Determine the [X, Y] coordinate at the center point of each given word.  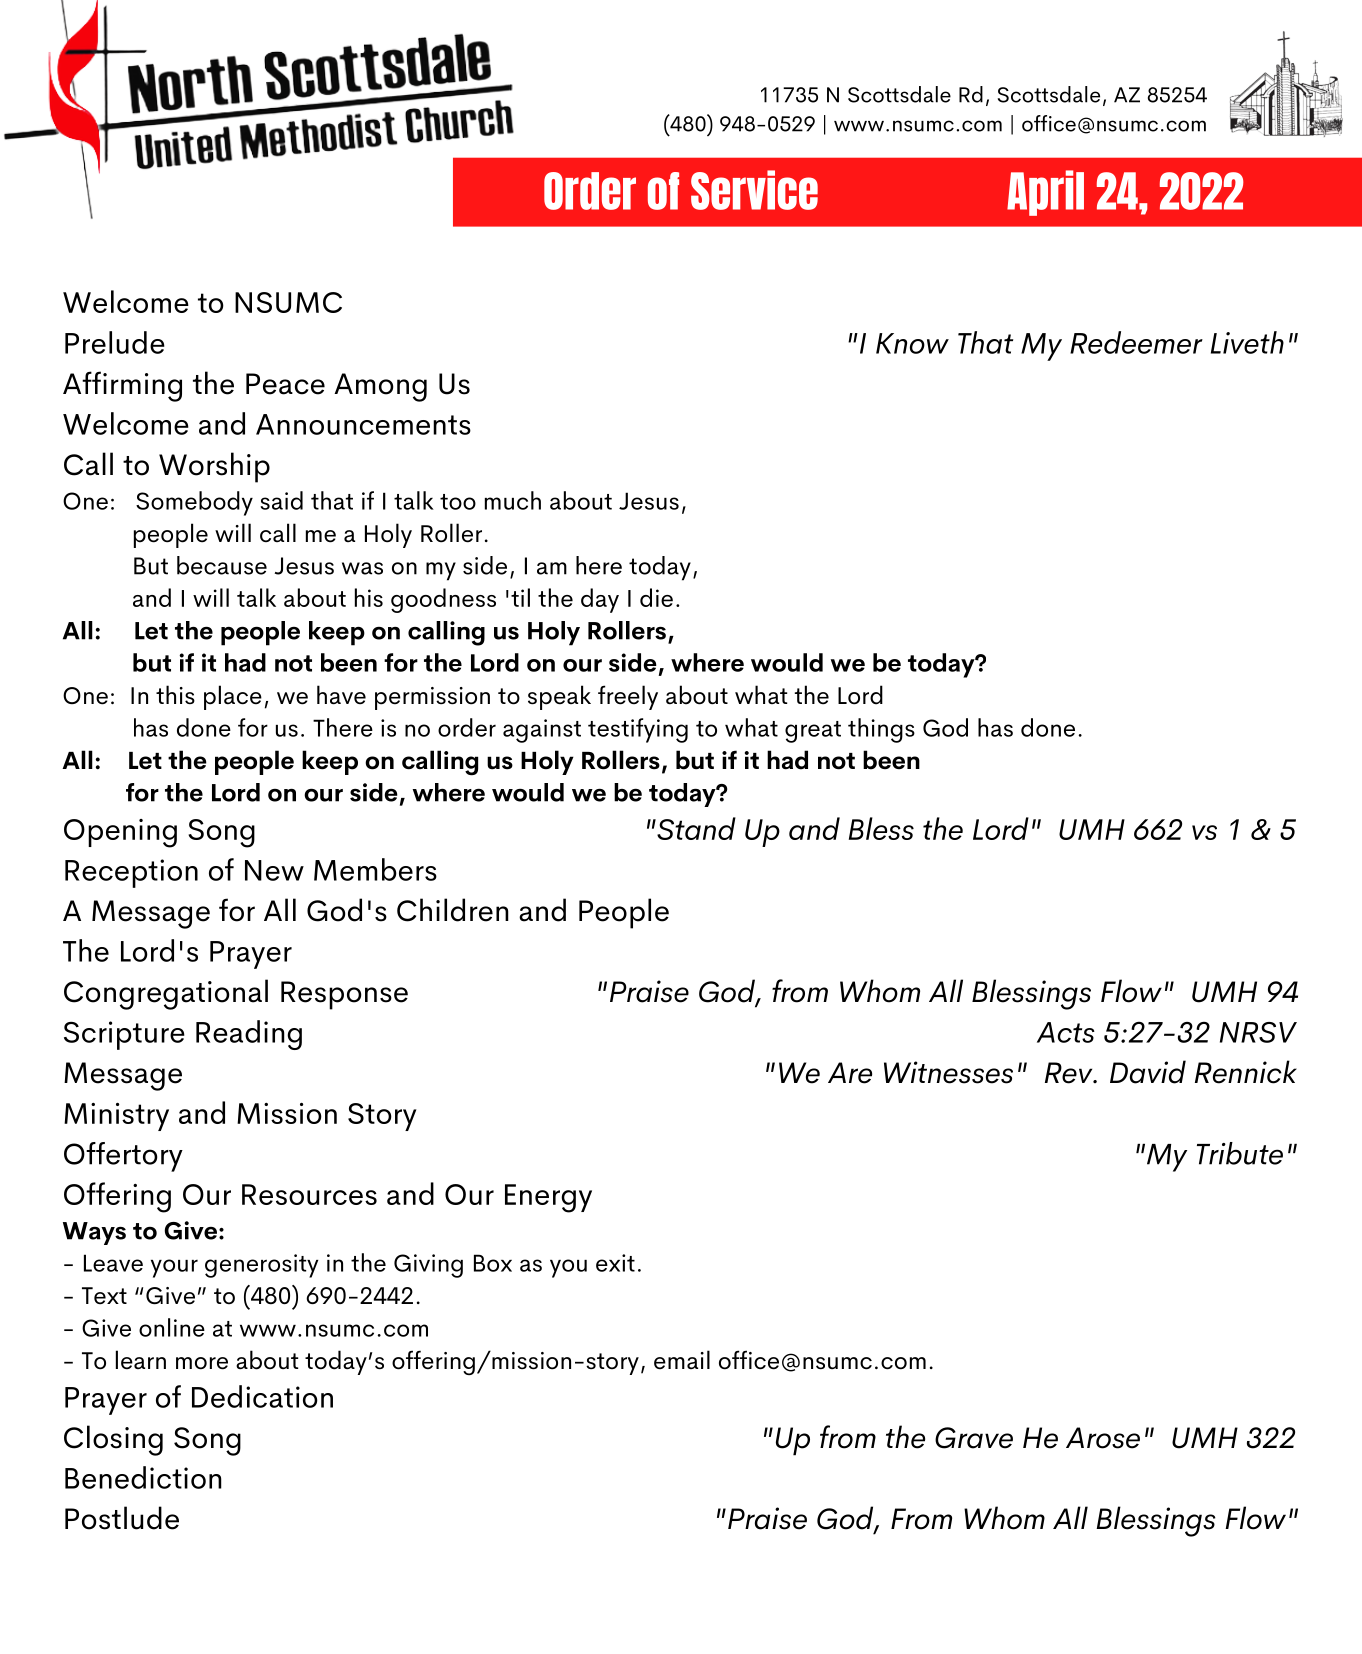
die [656, 597]
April [1045, 193]
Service [754, 190]
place [233, 697]
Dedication [262, 1396]
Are [850, 1073]
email [682, 1360]
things [881, 730]
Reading [249, 1035]
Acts [1066, 1032]
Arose [1103, 1438]
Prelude [115, 342]
